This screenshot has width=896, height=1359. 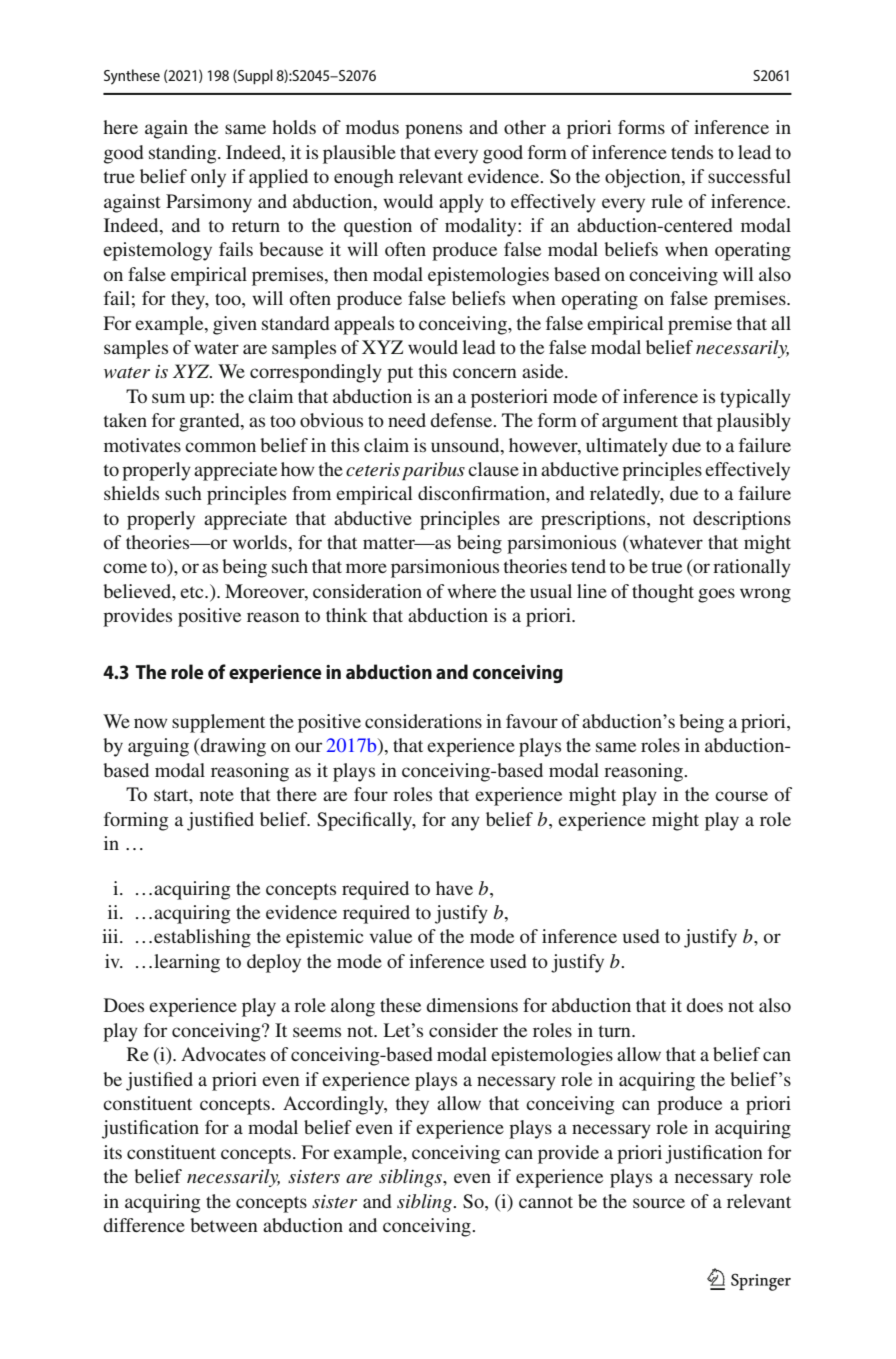 What do you see at coordinates (532, 721) in the screenshot?
I see `favour` at bounding box center [532, 721].
